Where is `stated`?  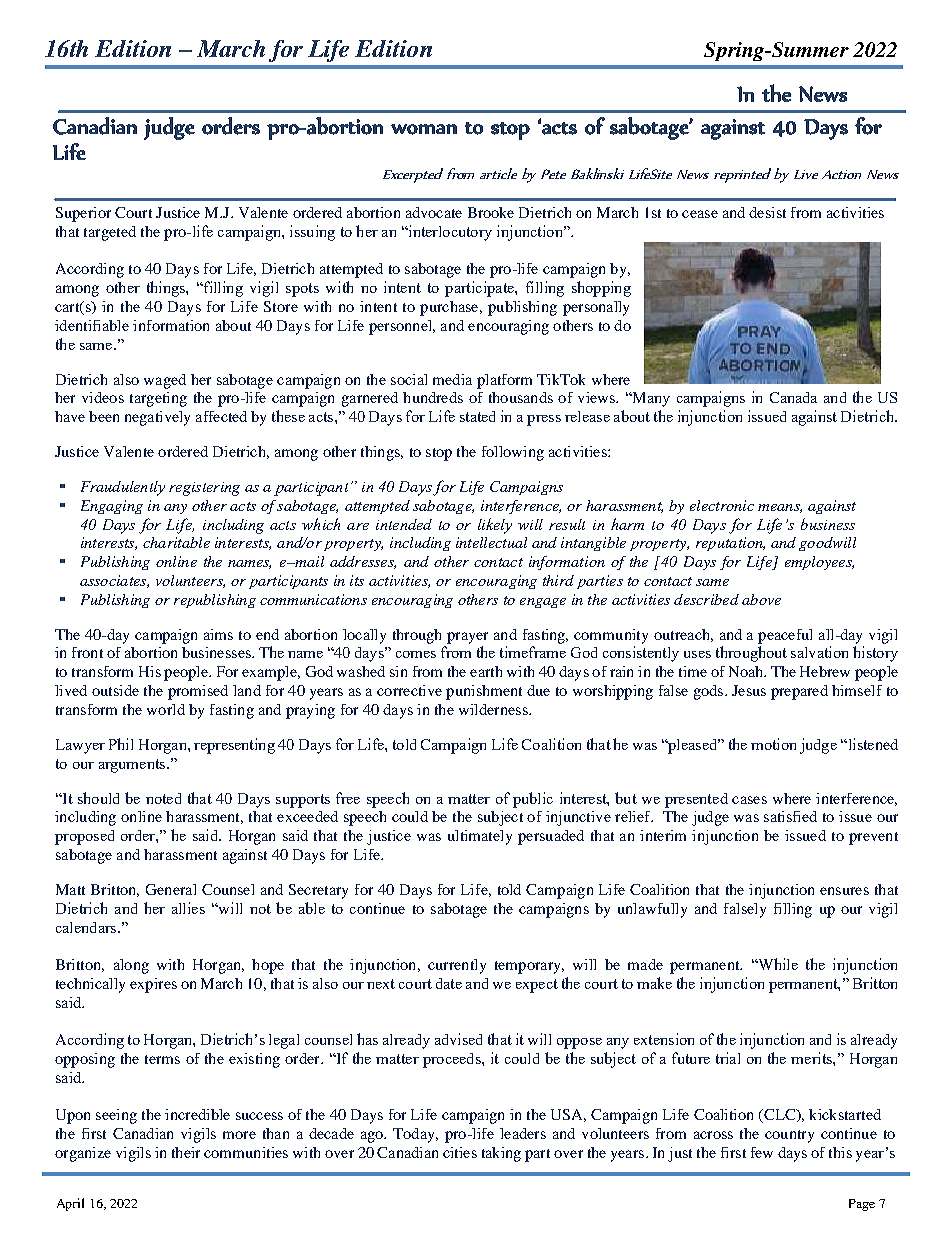 stated is located at coordinates (477, 416).
